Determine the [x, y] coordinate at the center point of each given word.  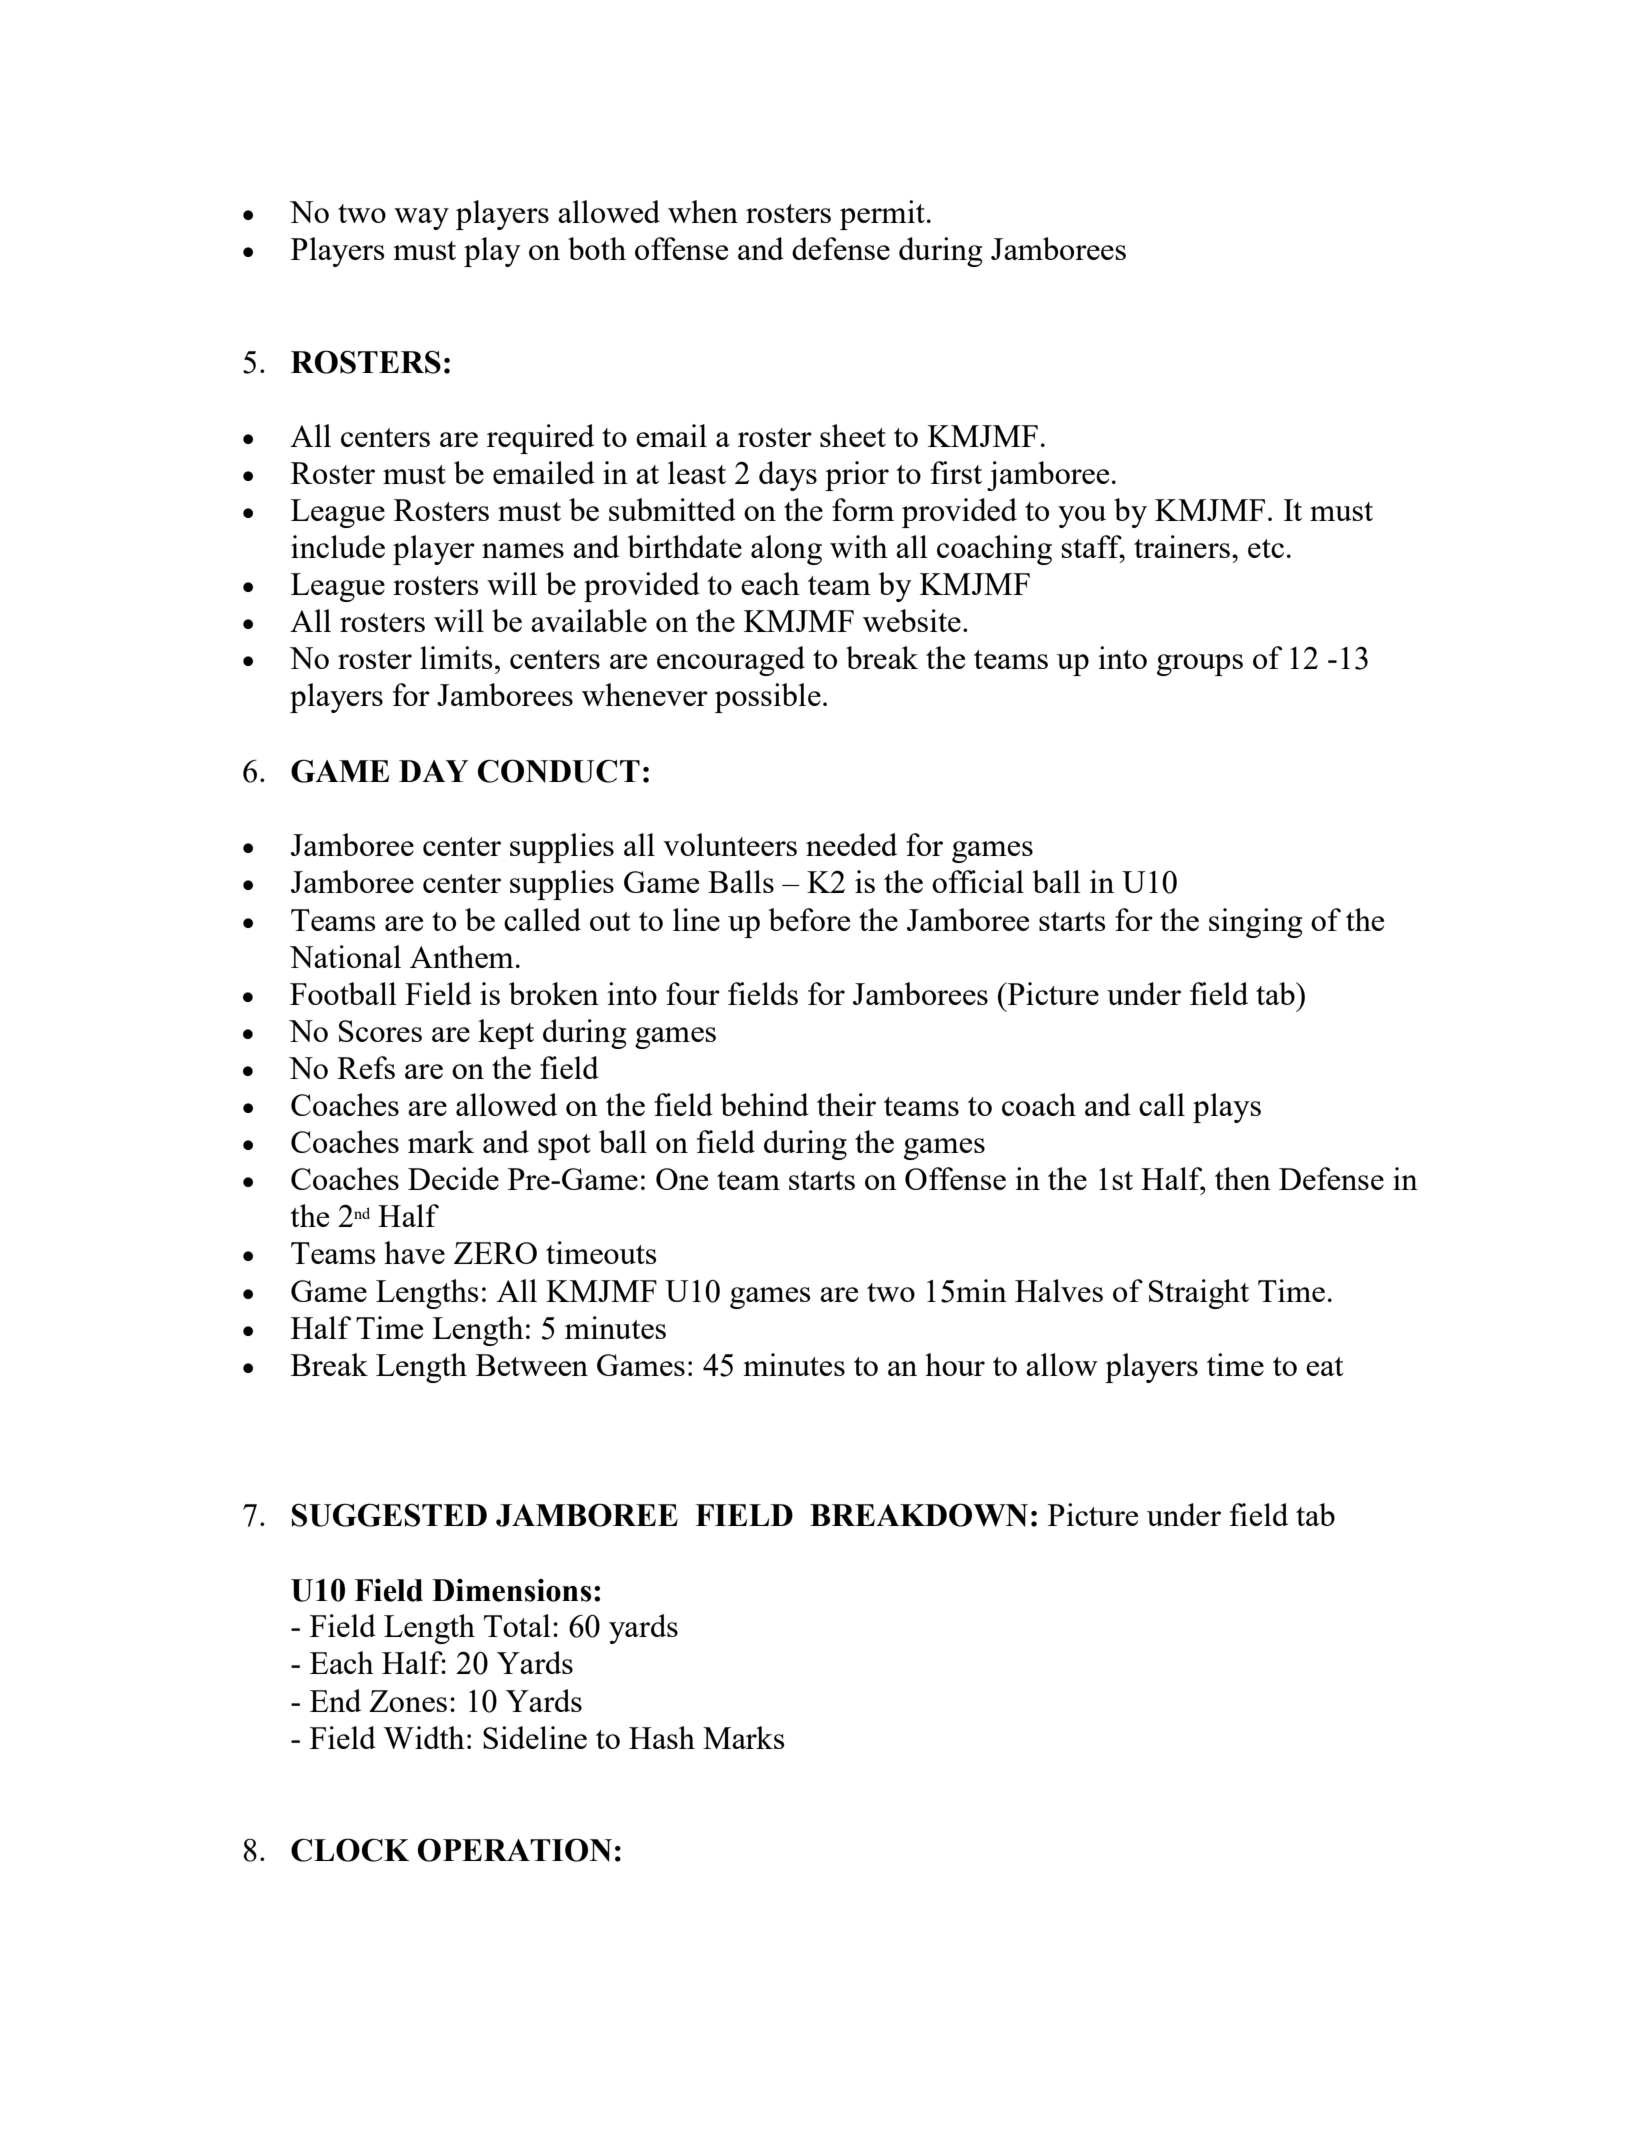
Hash [662, 1737]
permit [882, 215]
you [1082, 517]
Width [424, 1737]
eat [1325, 1366]
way [421, 219]
